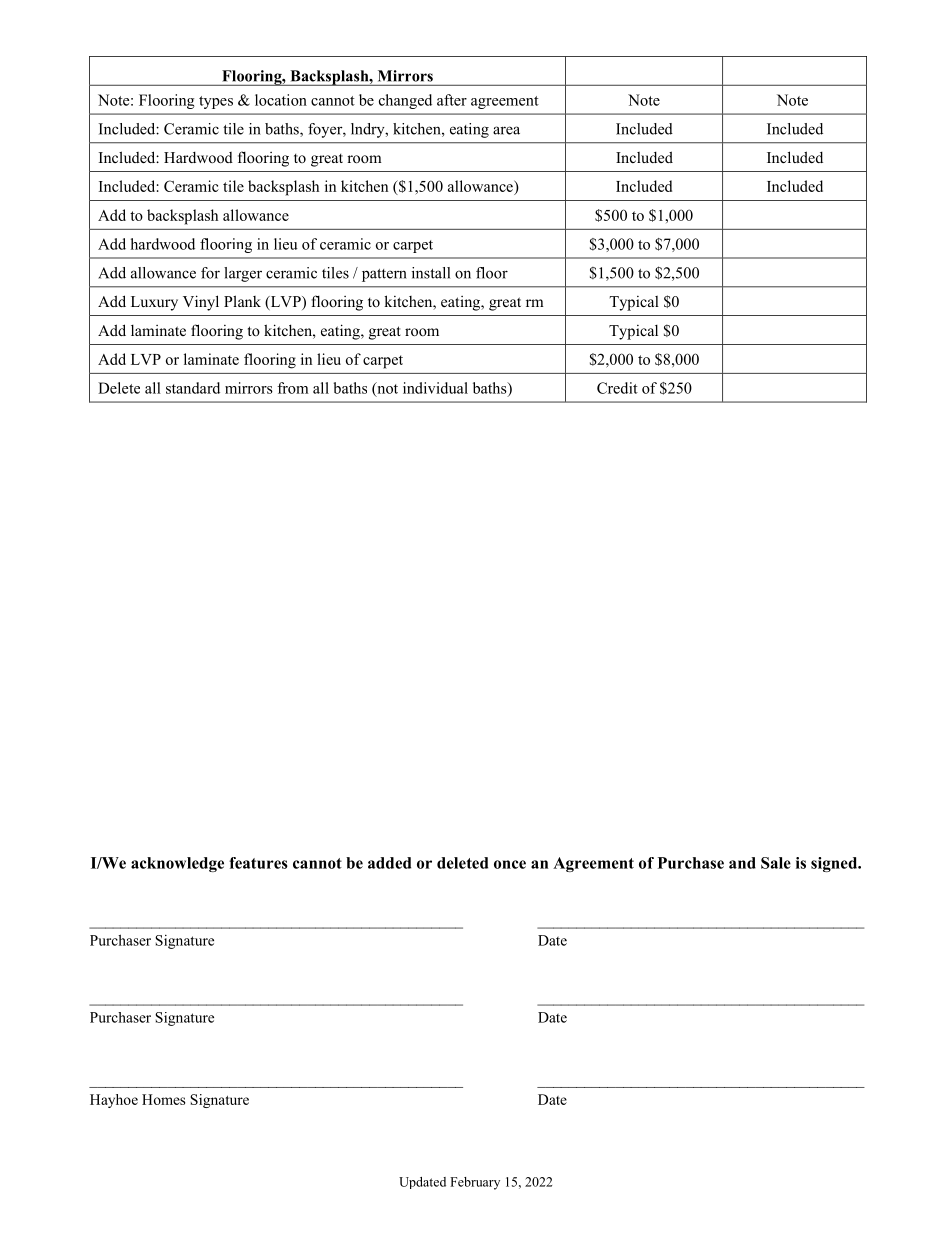 Image resolution: width=952 pixels, height=1233 pixels. I want to click on features, so click(258, 863).
